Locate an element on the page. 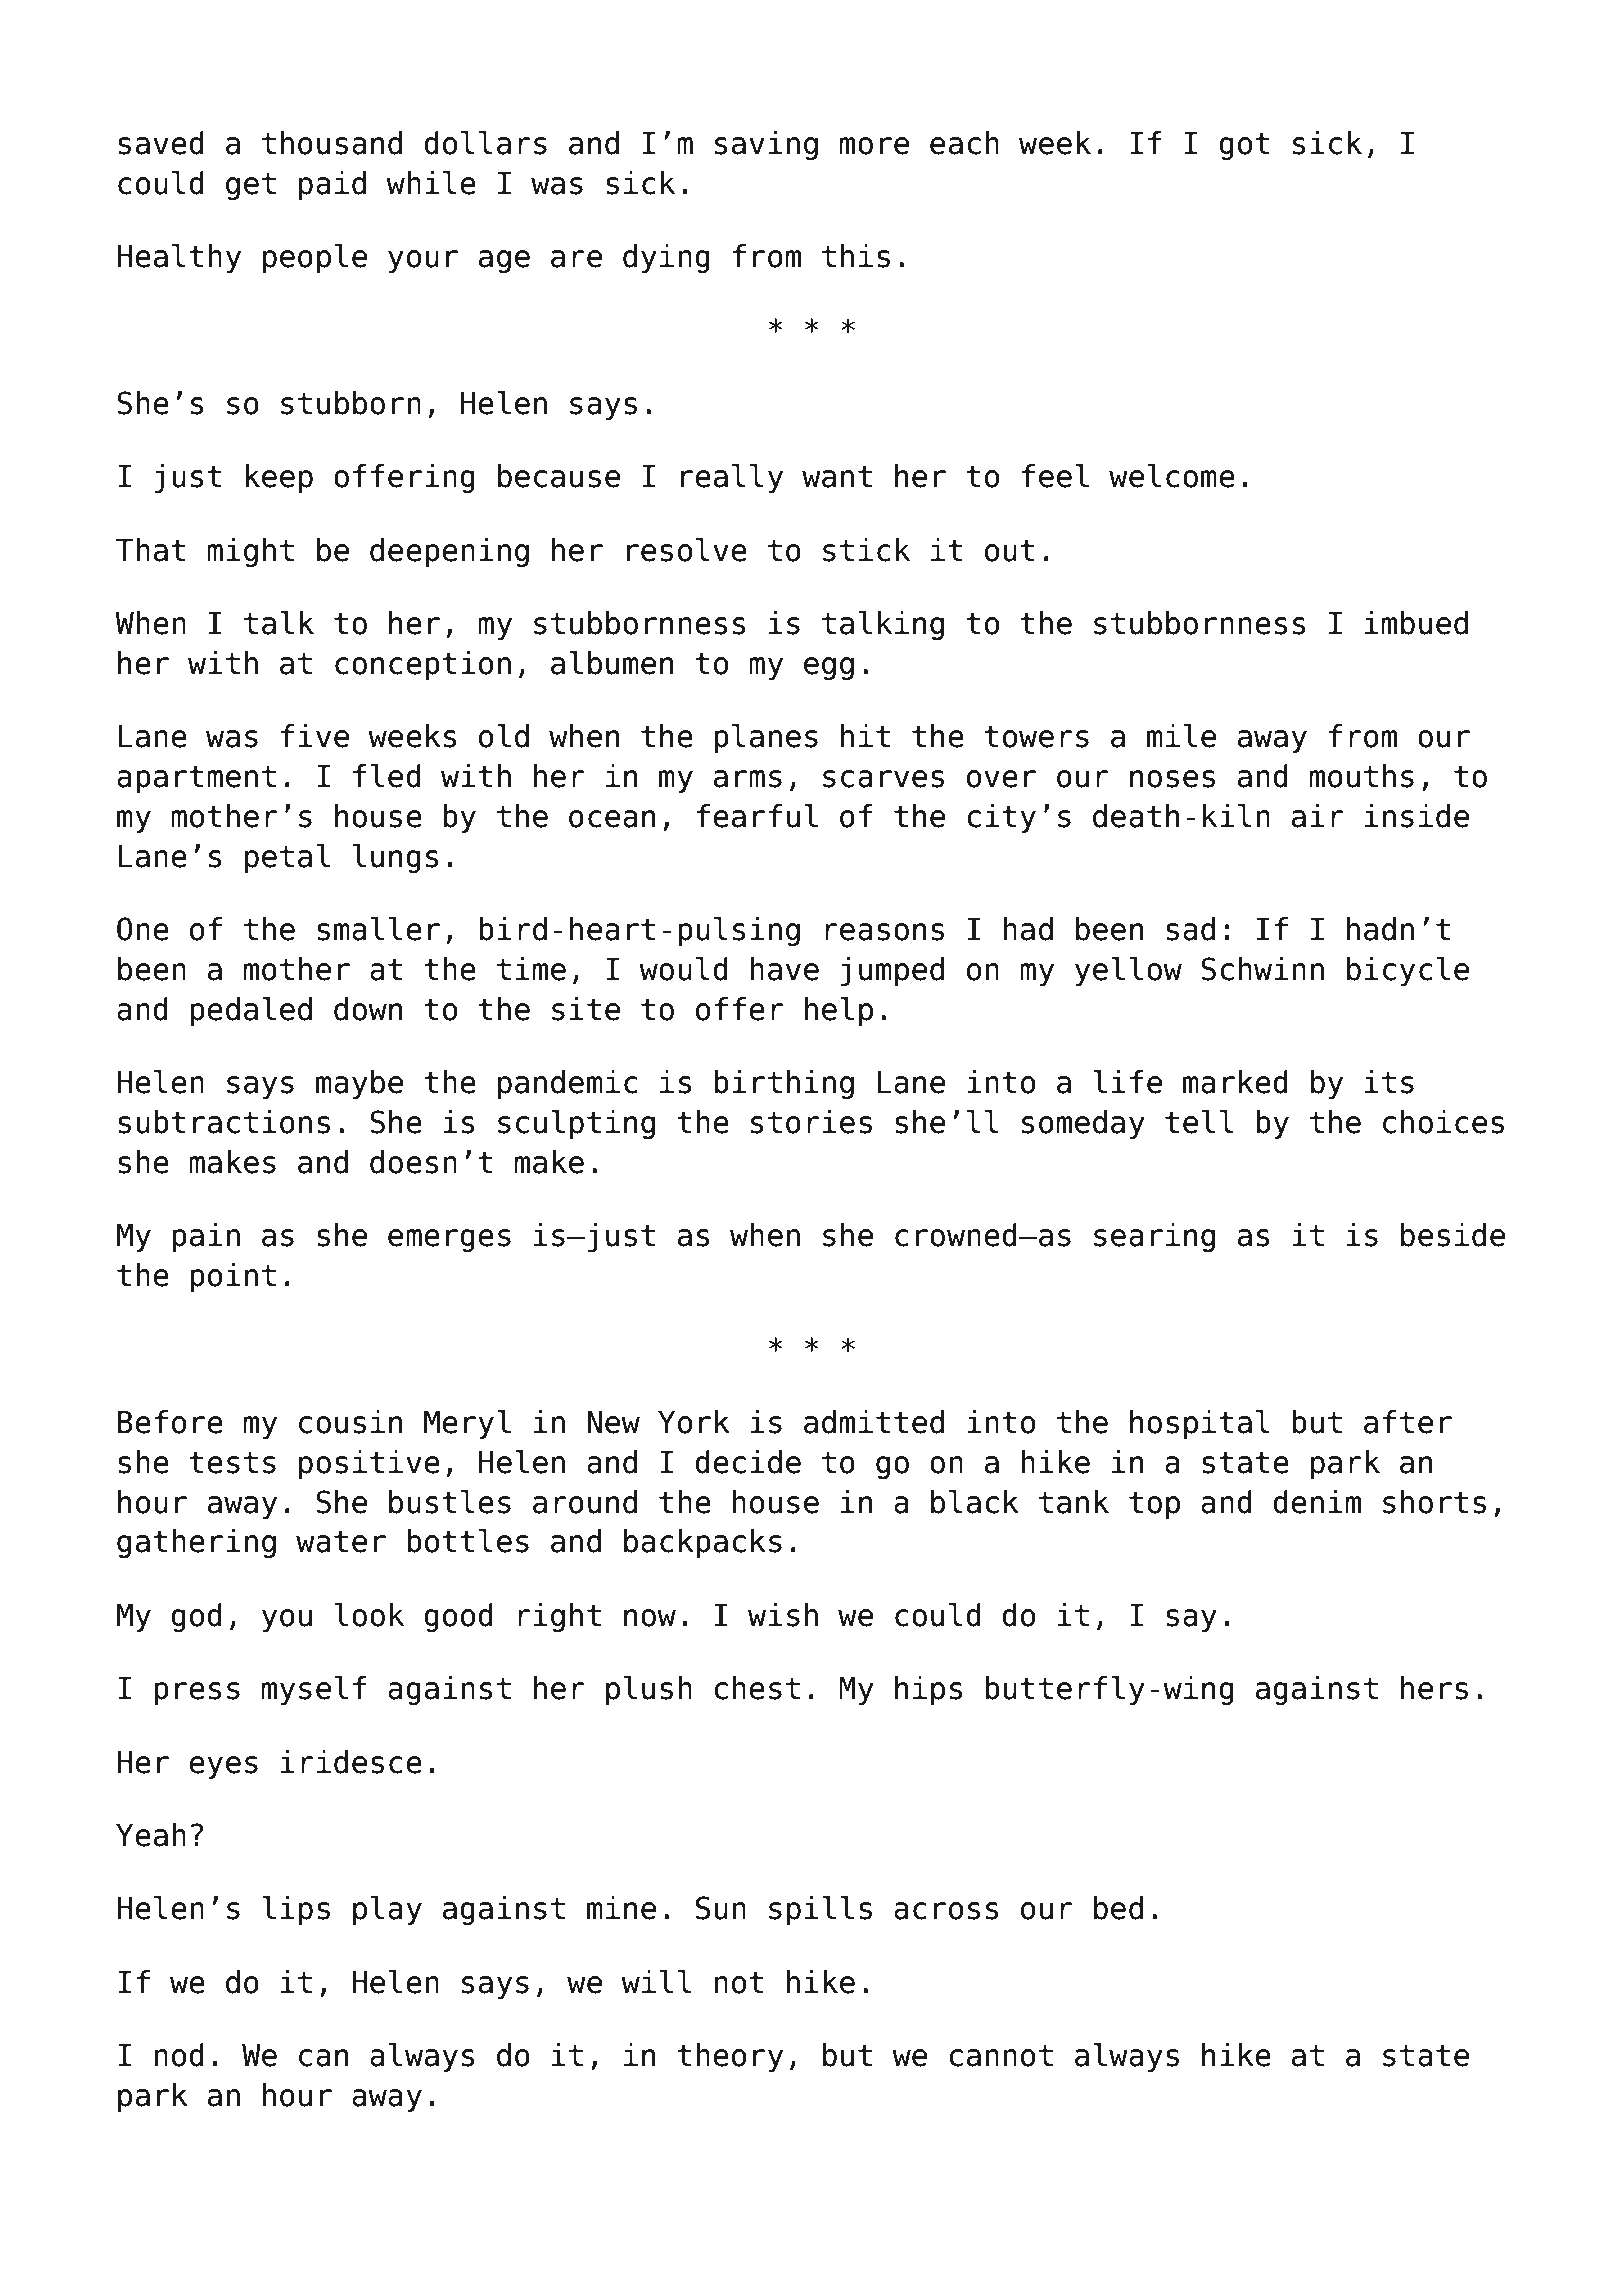 The image size is (1624, 2296). theory is located at coordinates (730, 2057).
